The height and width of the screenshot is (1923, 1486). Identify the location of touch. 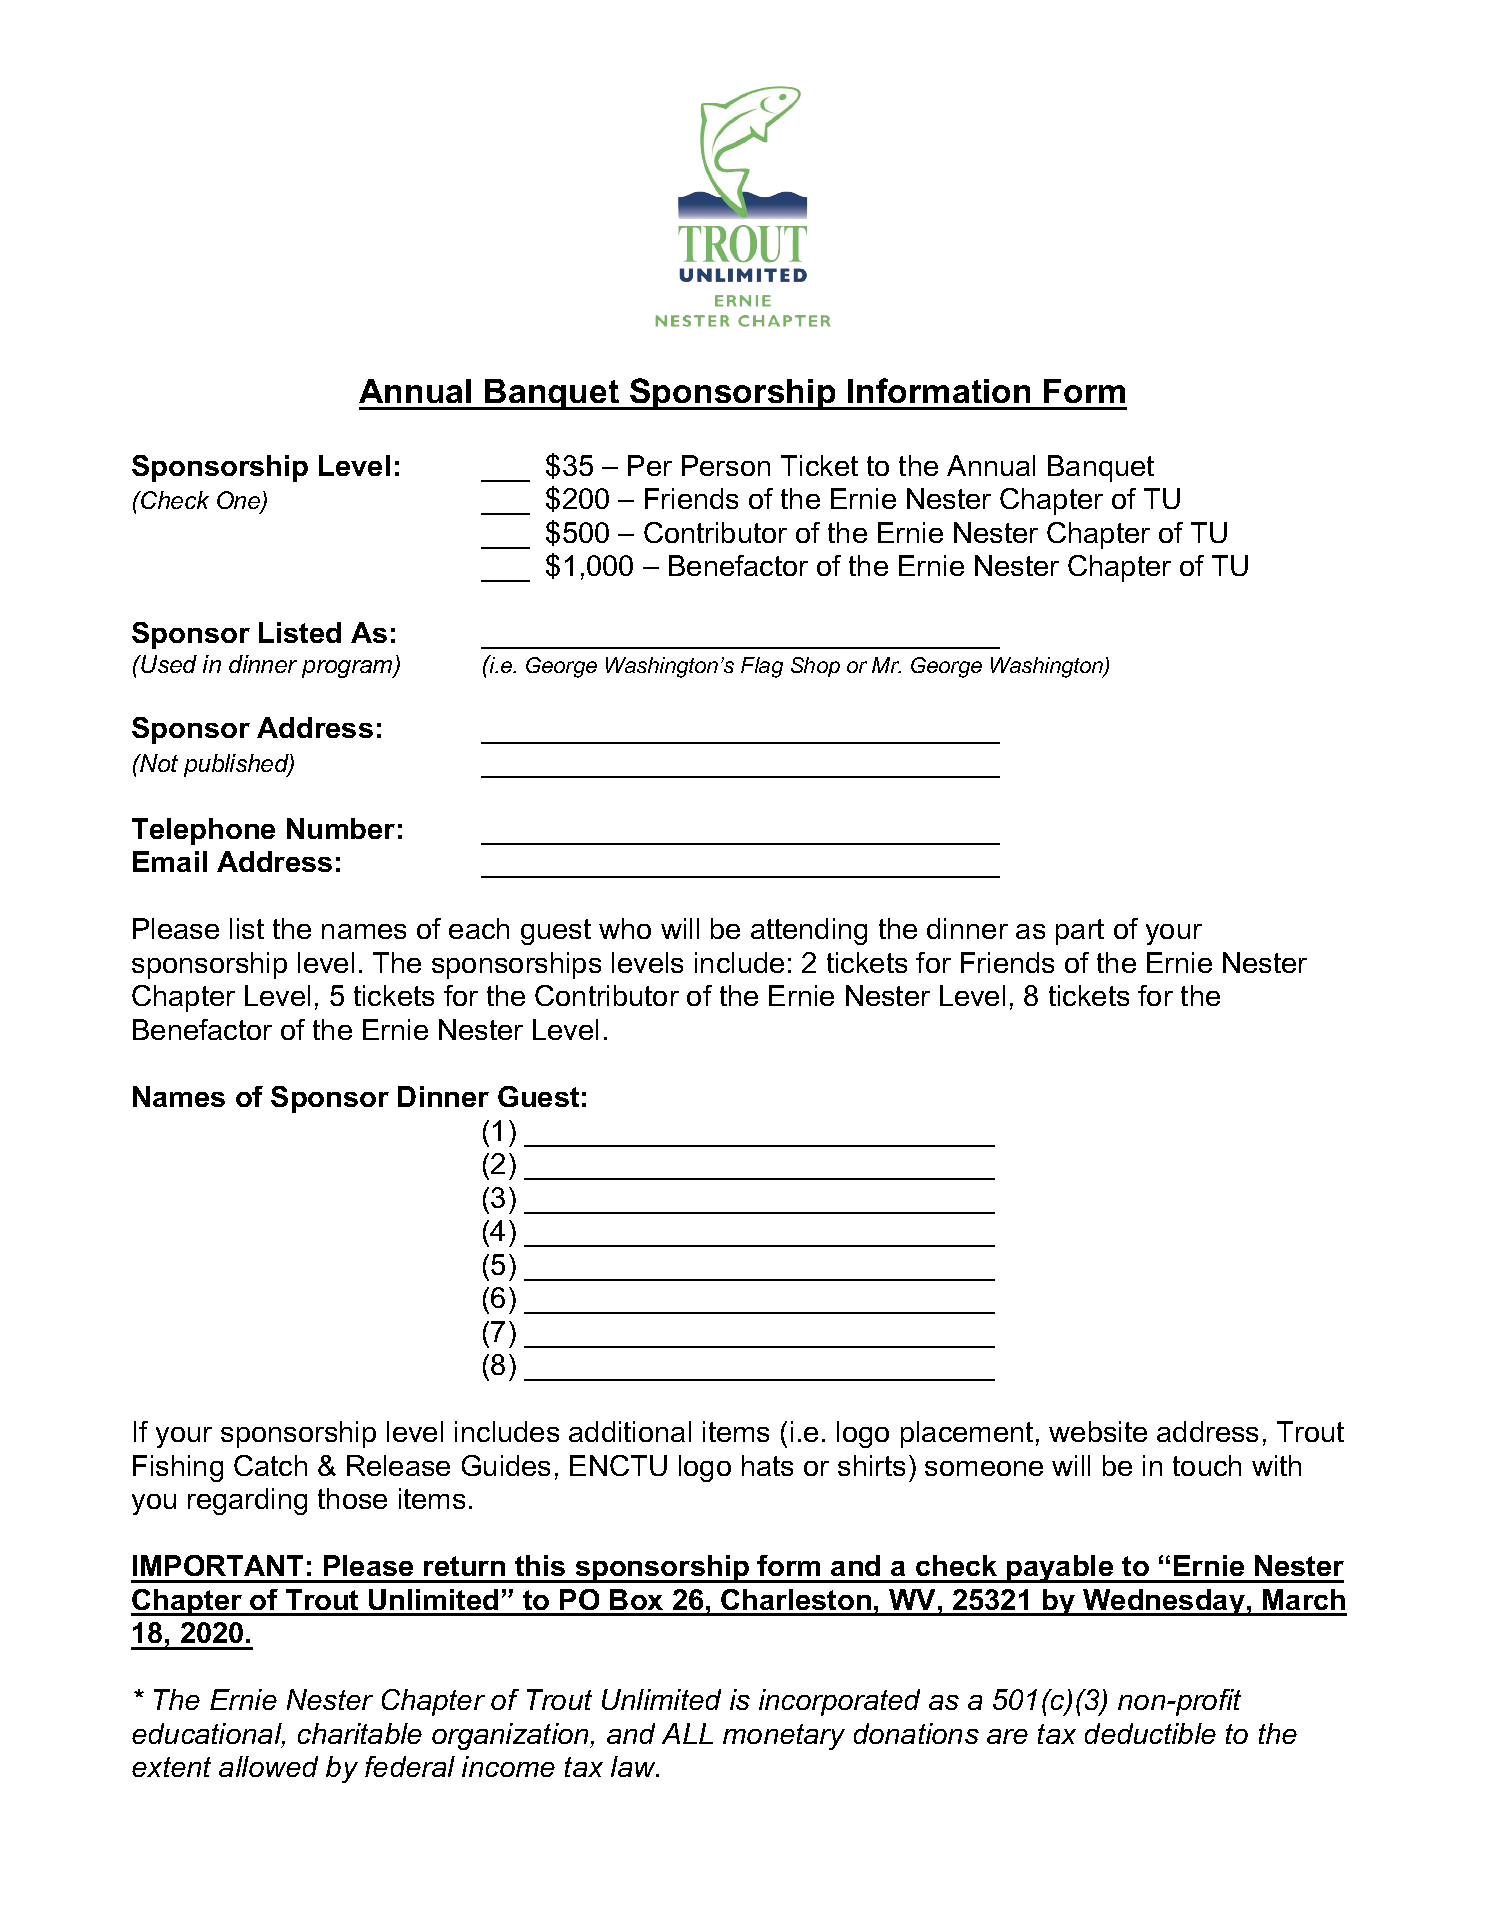
(1207, 1465).
